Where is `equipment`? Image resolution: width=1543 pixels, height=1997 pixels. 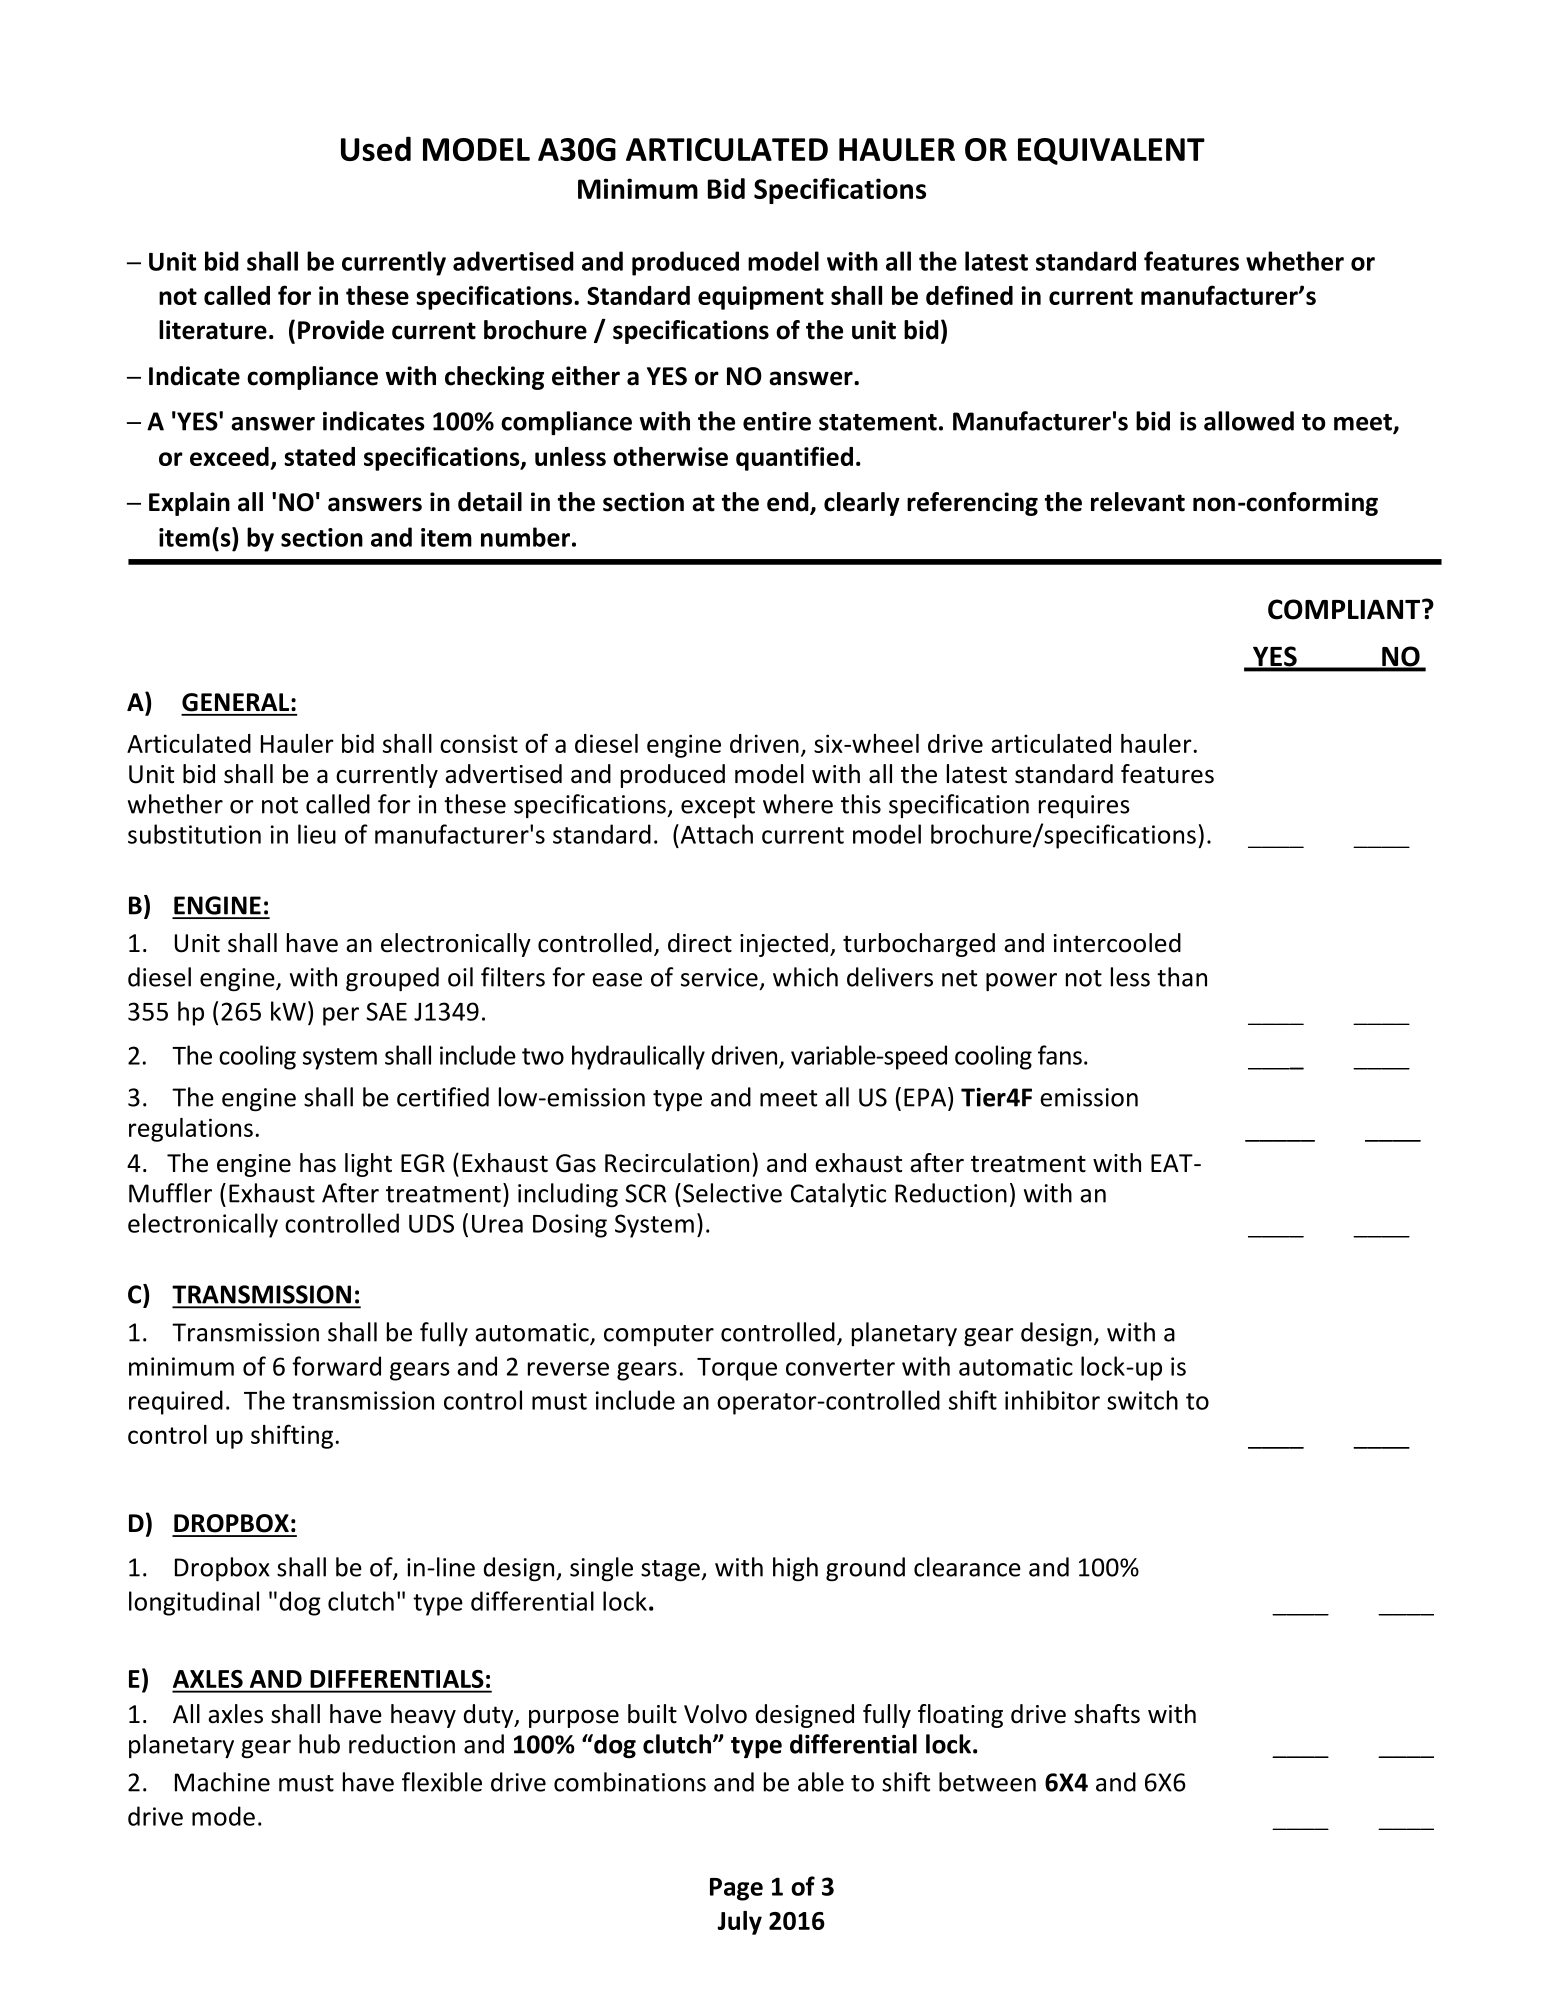
equipment is located at coordinates (761, 298).
